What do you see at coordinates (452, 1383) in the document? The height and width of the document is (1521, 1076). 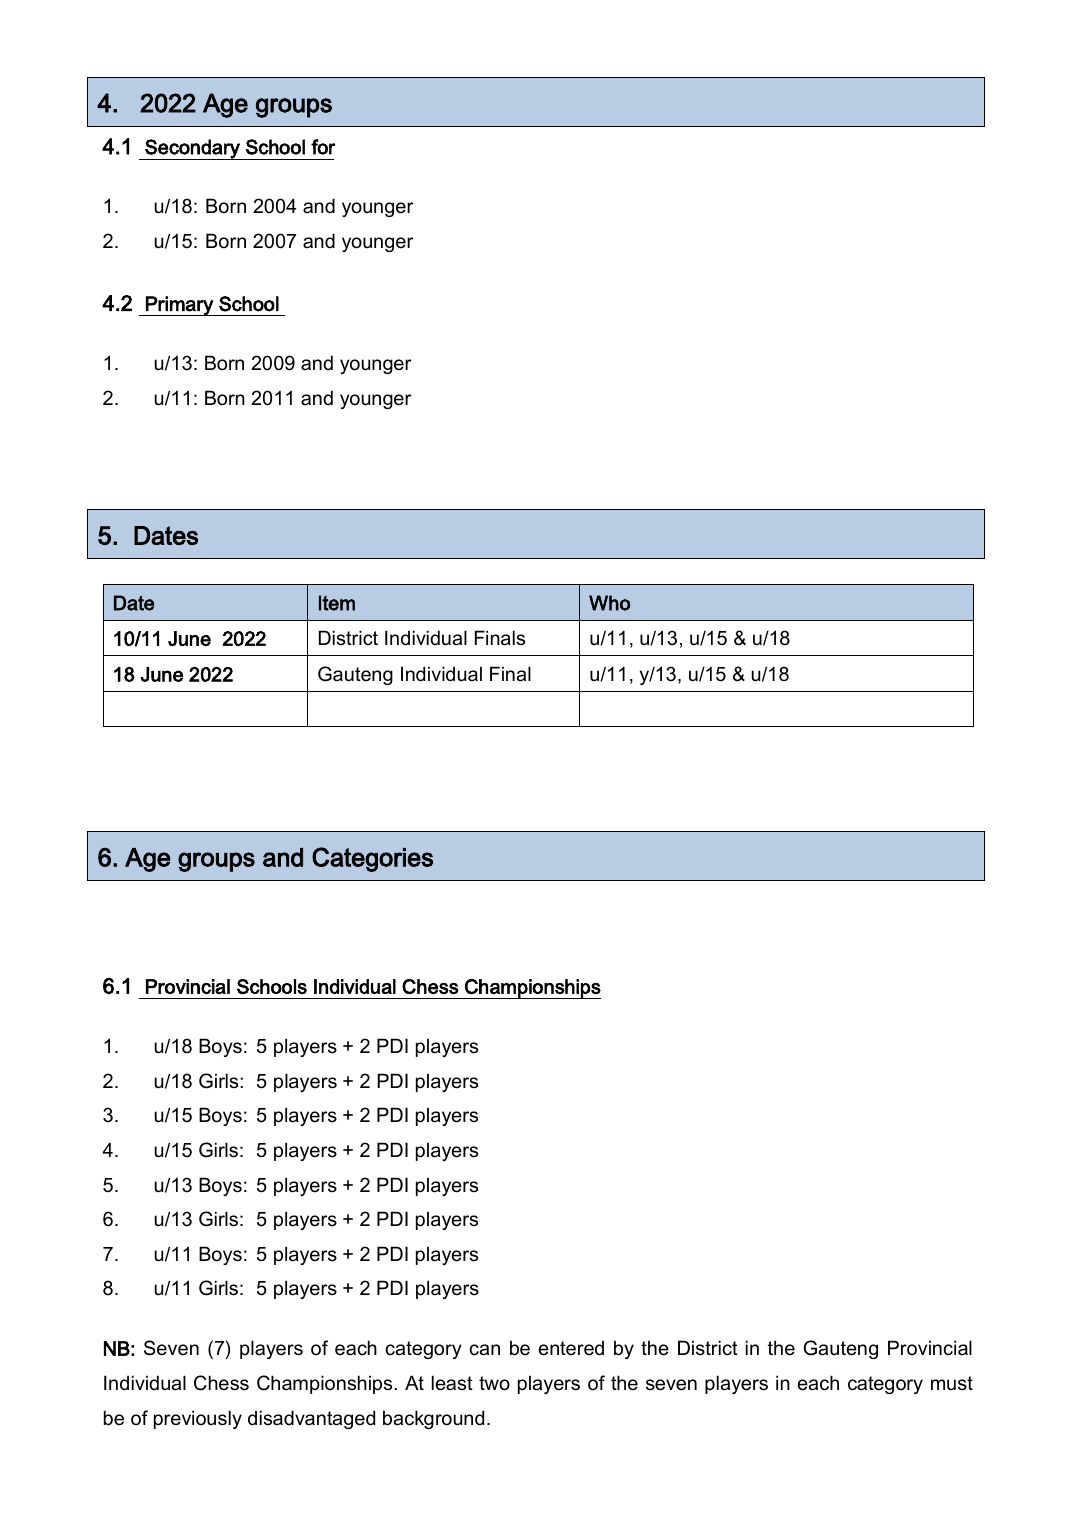 I see `least` at bounding box center [452, 1383].
